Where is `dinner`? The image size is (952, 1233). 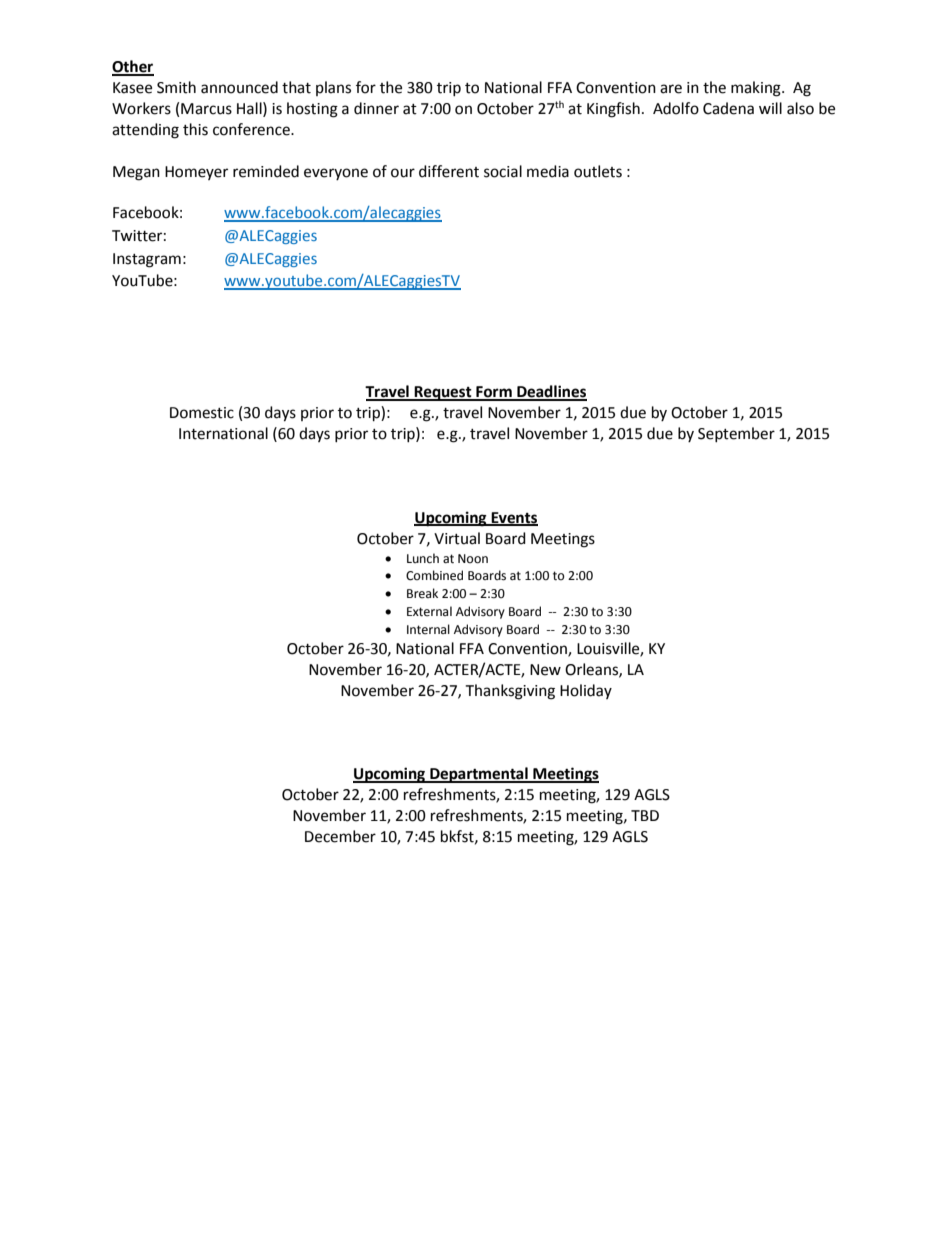
dinner is located at coordinates (376, 108).
